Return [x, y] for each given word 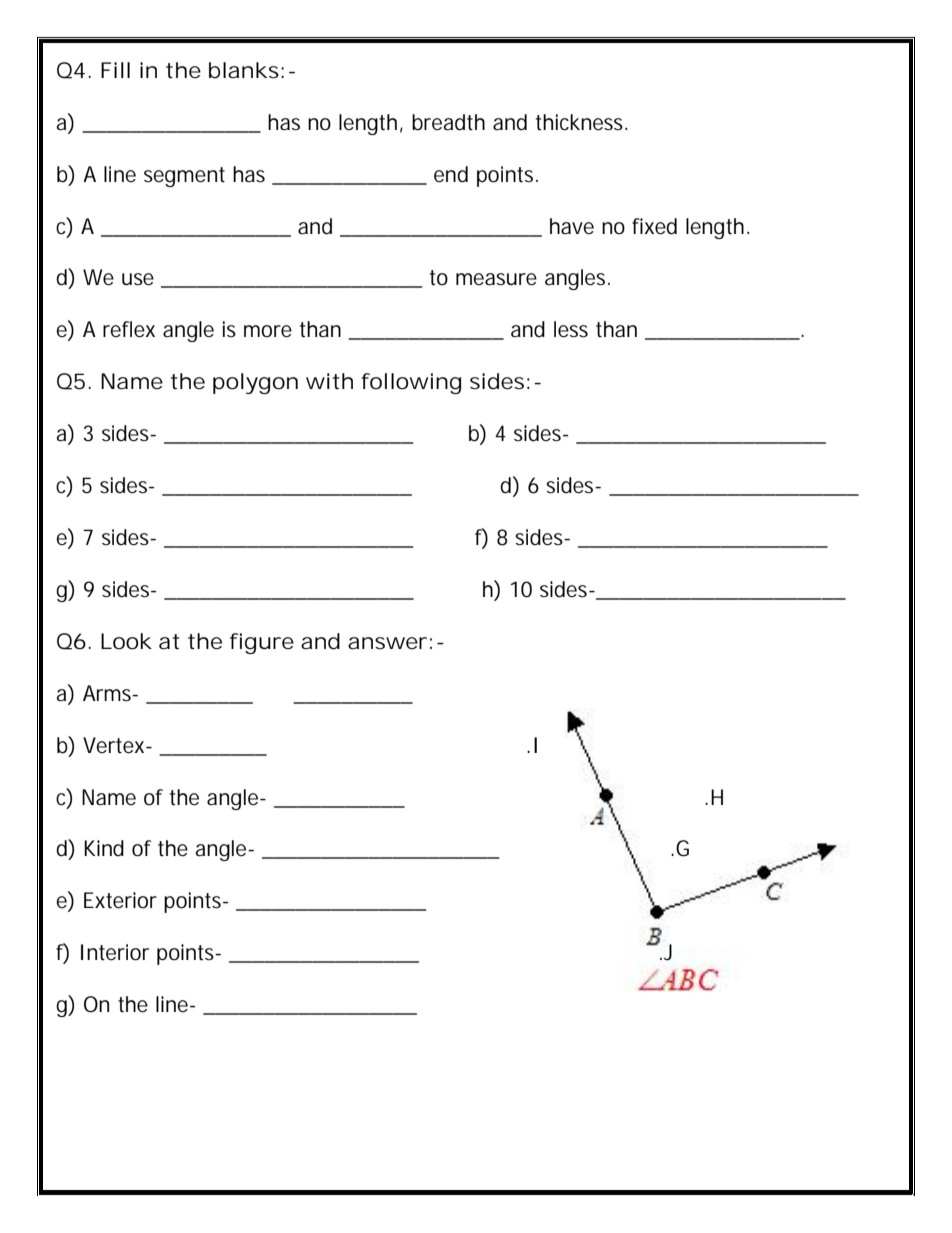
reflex [129, 329]
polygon [255, 383]
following [411, 383]
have [572, 226]
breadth [448, 122]
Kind [104, 848]
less [571, 329]
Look [126, 641]
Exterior [120, 900]
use [138, 279]
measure [496, 279]
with [329, 381]
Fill [115, 70]
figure [262, 643]
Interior [115, 952]
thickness [581, 122]
